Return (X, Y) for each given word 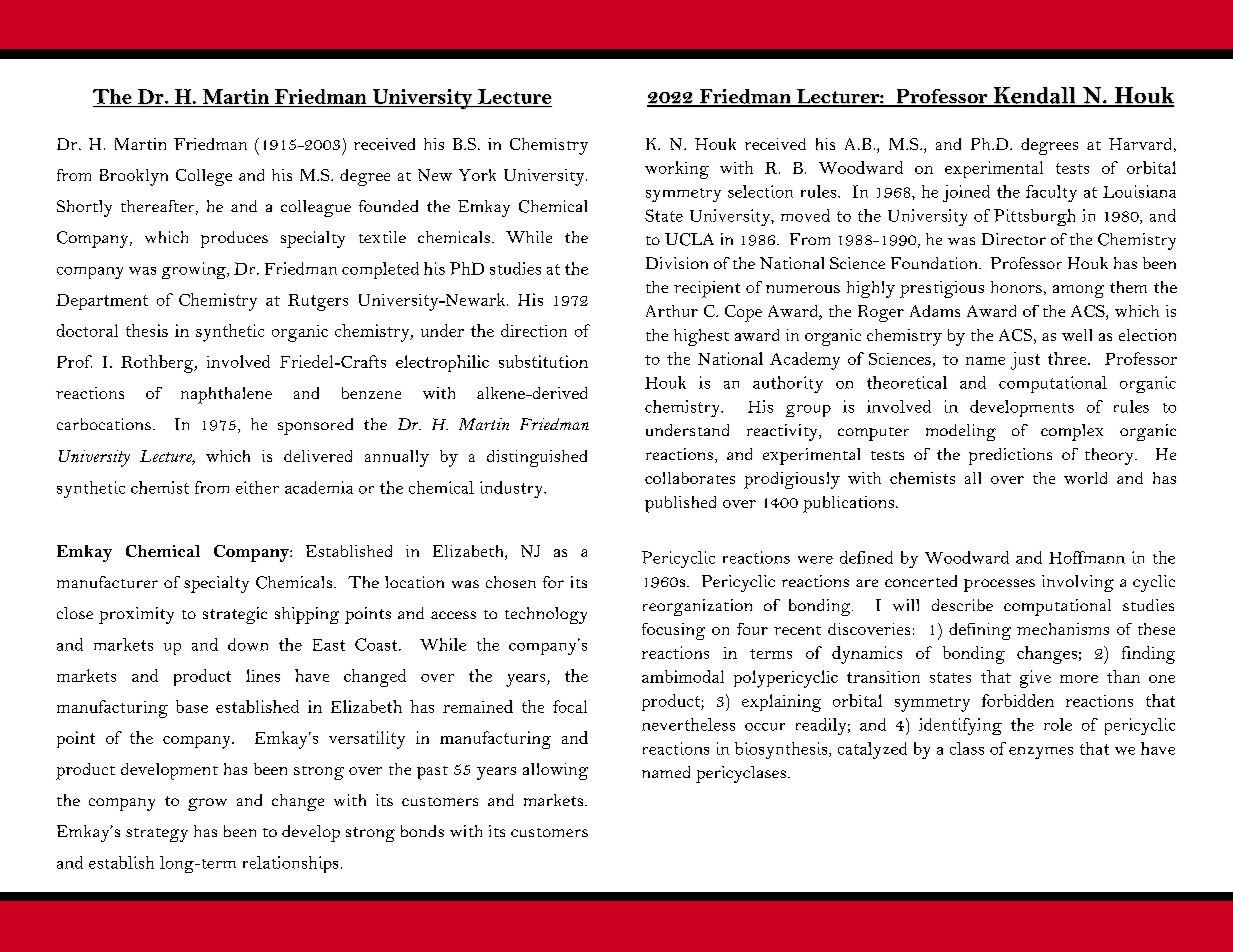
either (257, 487)
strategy (157, 835)
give (1035, 679)
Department (102, 302)
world (1085, 478)
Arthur (672, 311)
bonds (422, 831)
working (677, 170)
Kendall (1034, 96)
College (204, 177)
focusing (673, 631)
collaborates (690, 478)
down (248, 644)
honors (1016, 287)
